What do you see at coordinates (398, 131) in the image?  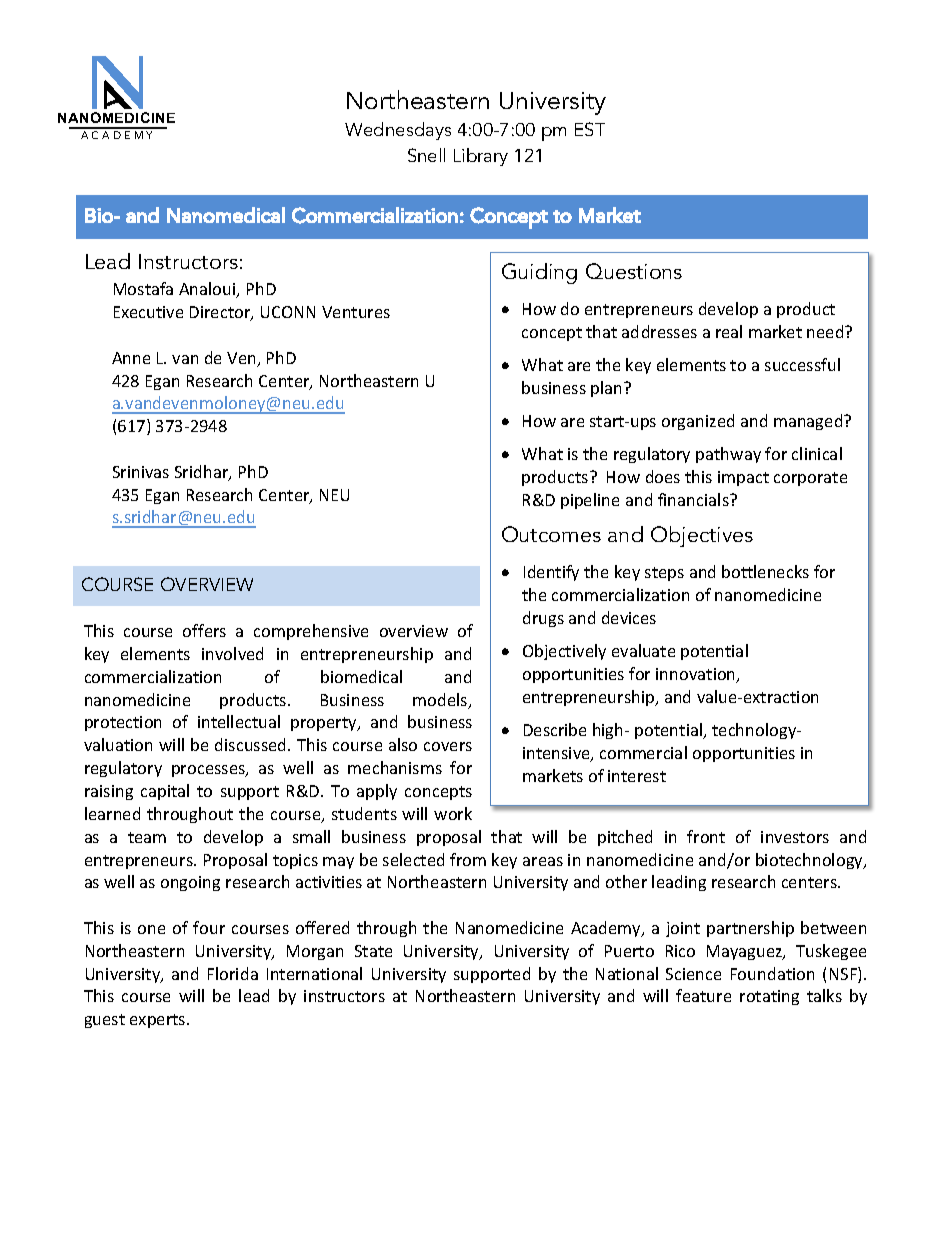 I see `Wednesdays` at bounding box center [398, 131].
